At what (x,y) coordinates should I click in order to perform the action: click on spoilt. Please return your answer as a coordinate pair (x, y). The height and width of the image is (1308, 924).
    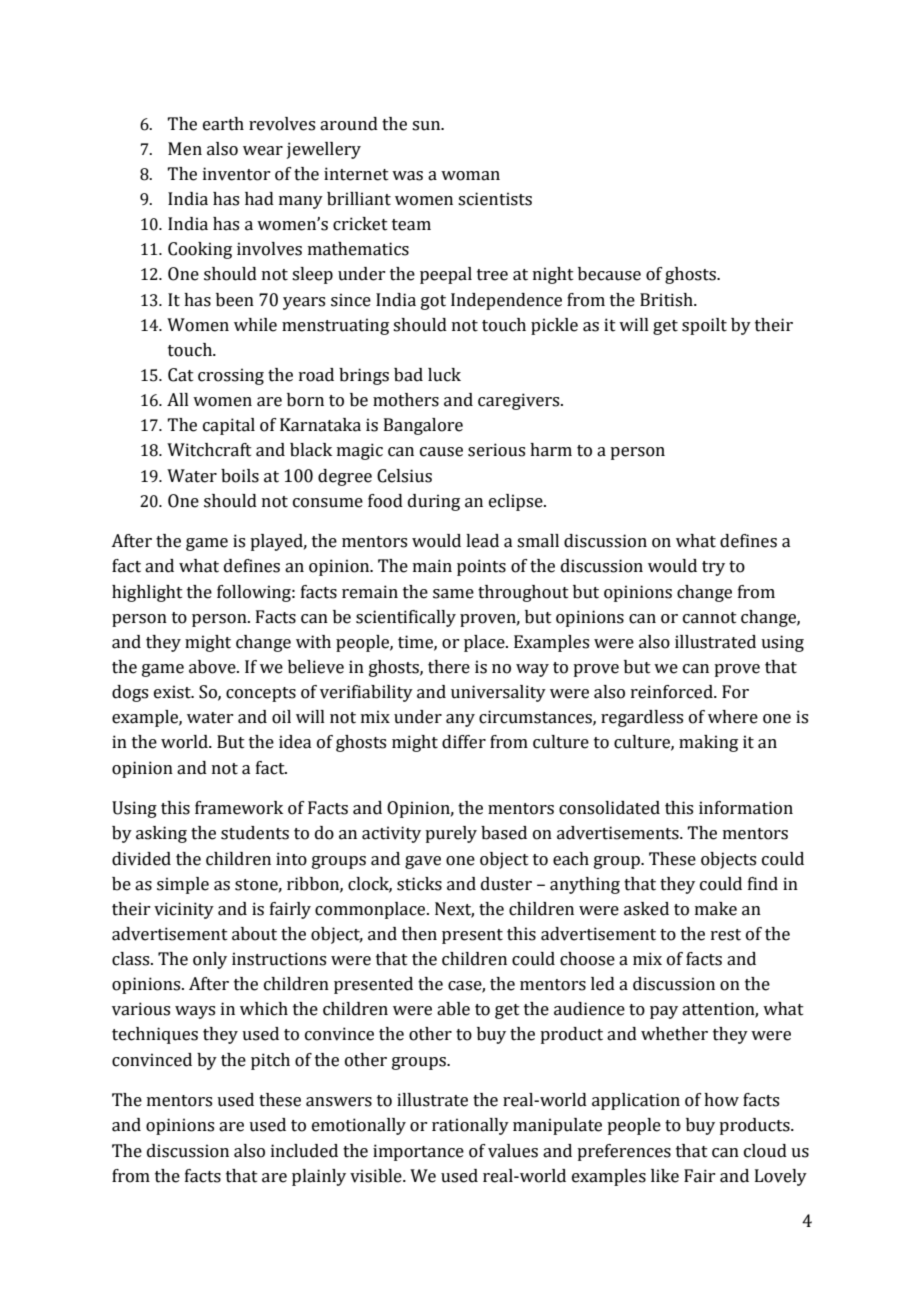
    Looking at the image, I should click on (704, 326).
